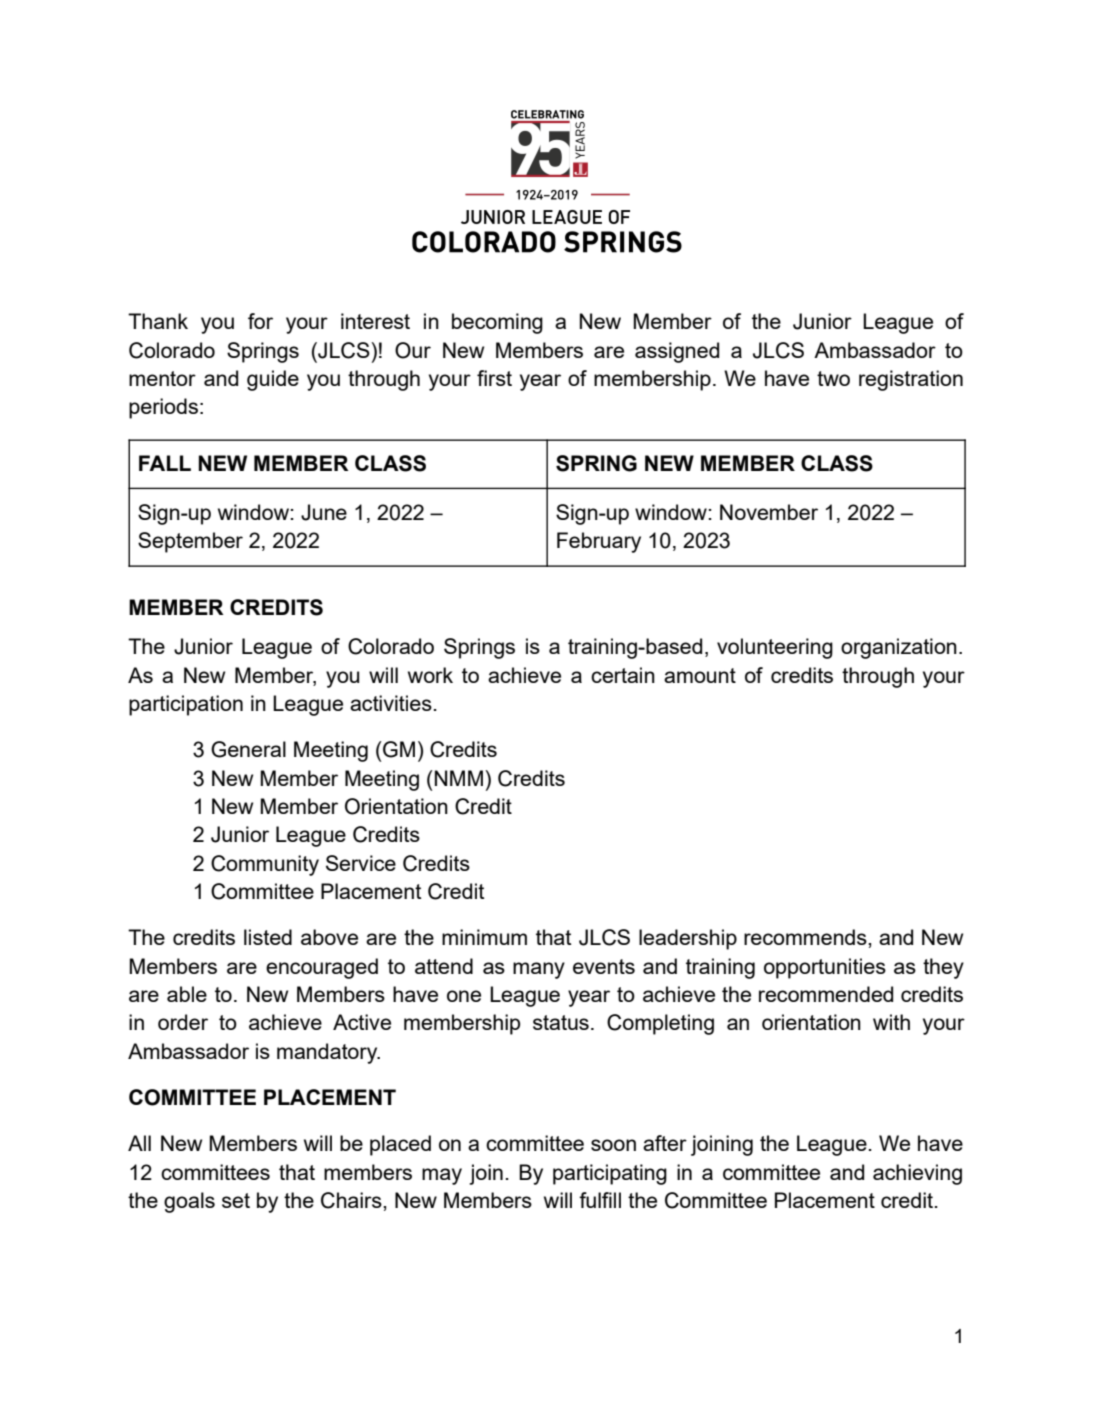 This screenshot has height=1415, width=1093. What do you see at coordinates (497, 323) in the screenshot?
I see `becoming` at bounding box center [497, 323].
